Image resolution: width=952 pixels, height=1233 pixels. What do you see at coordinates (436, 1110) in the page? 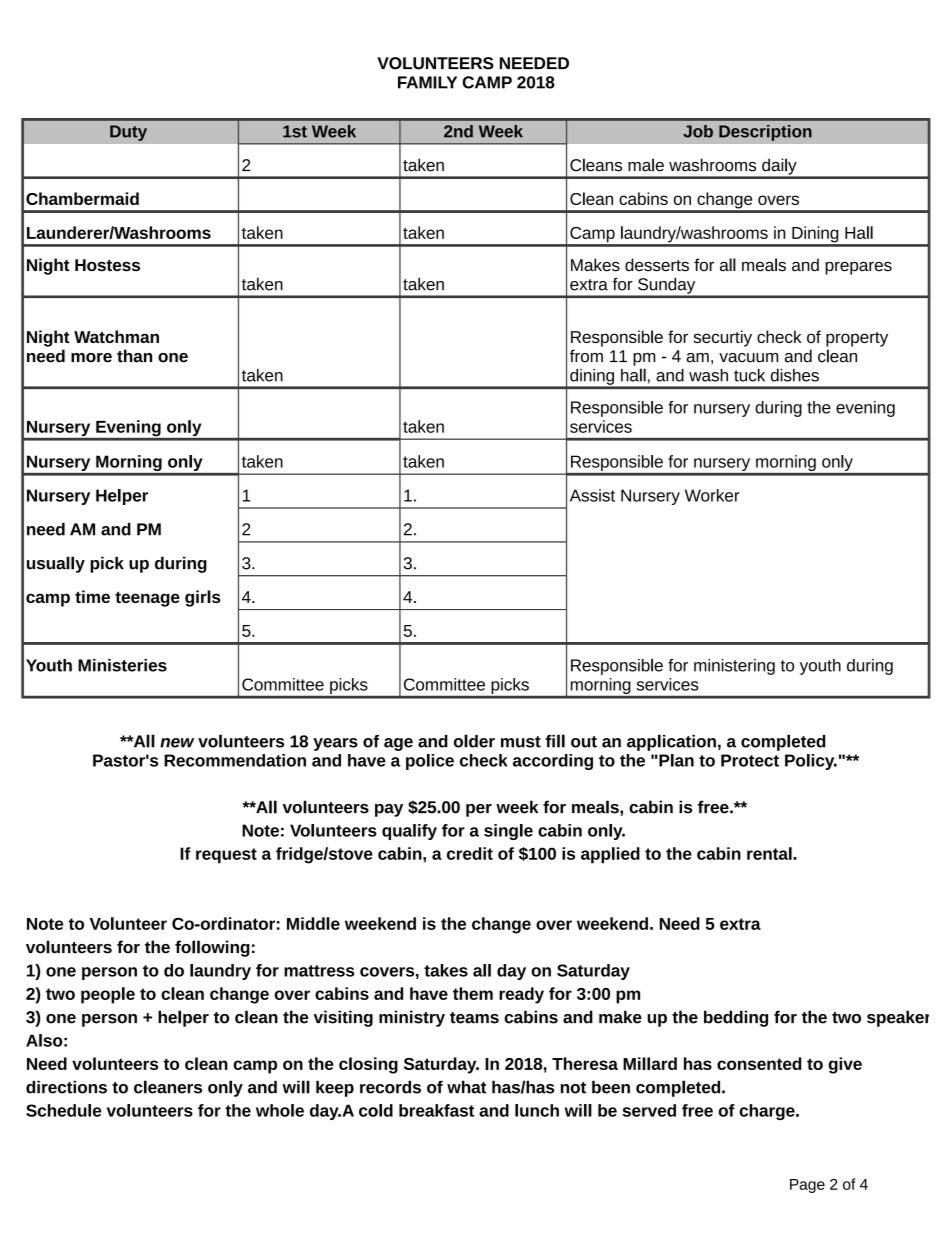
I see `breakfast` at bounding box center [436, 1110].
